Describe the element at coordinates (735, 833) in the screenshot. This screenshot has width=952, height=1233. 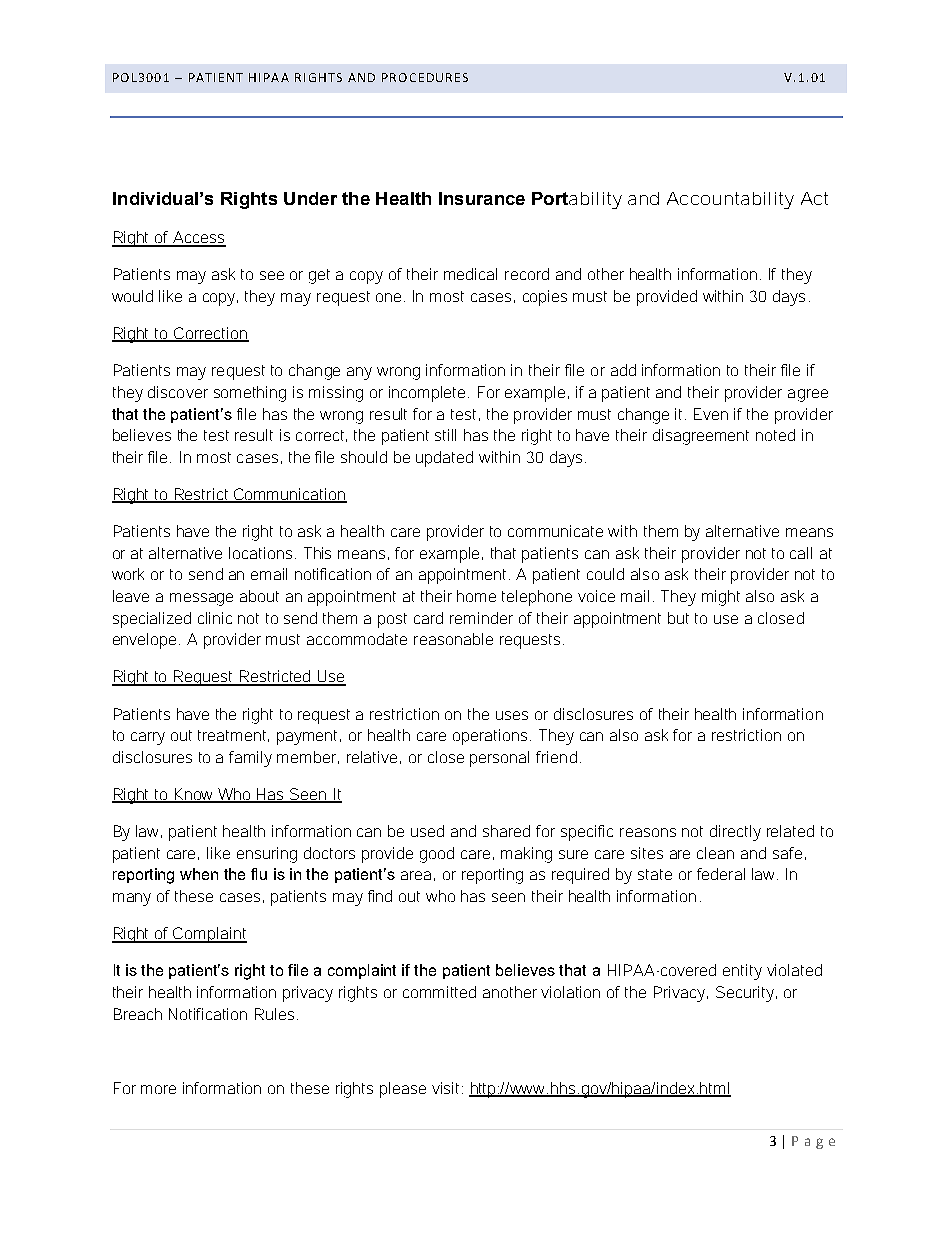
I see `directly` at that location.
